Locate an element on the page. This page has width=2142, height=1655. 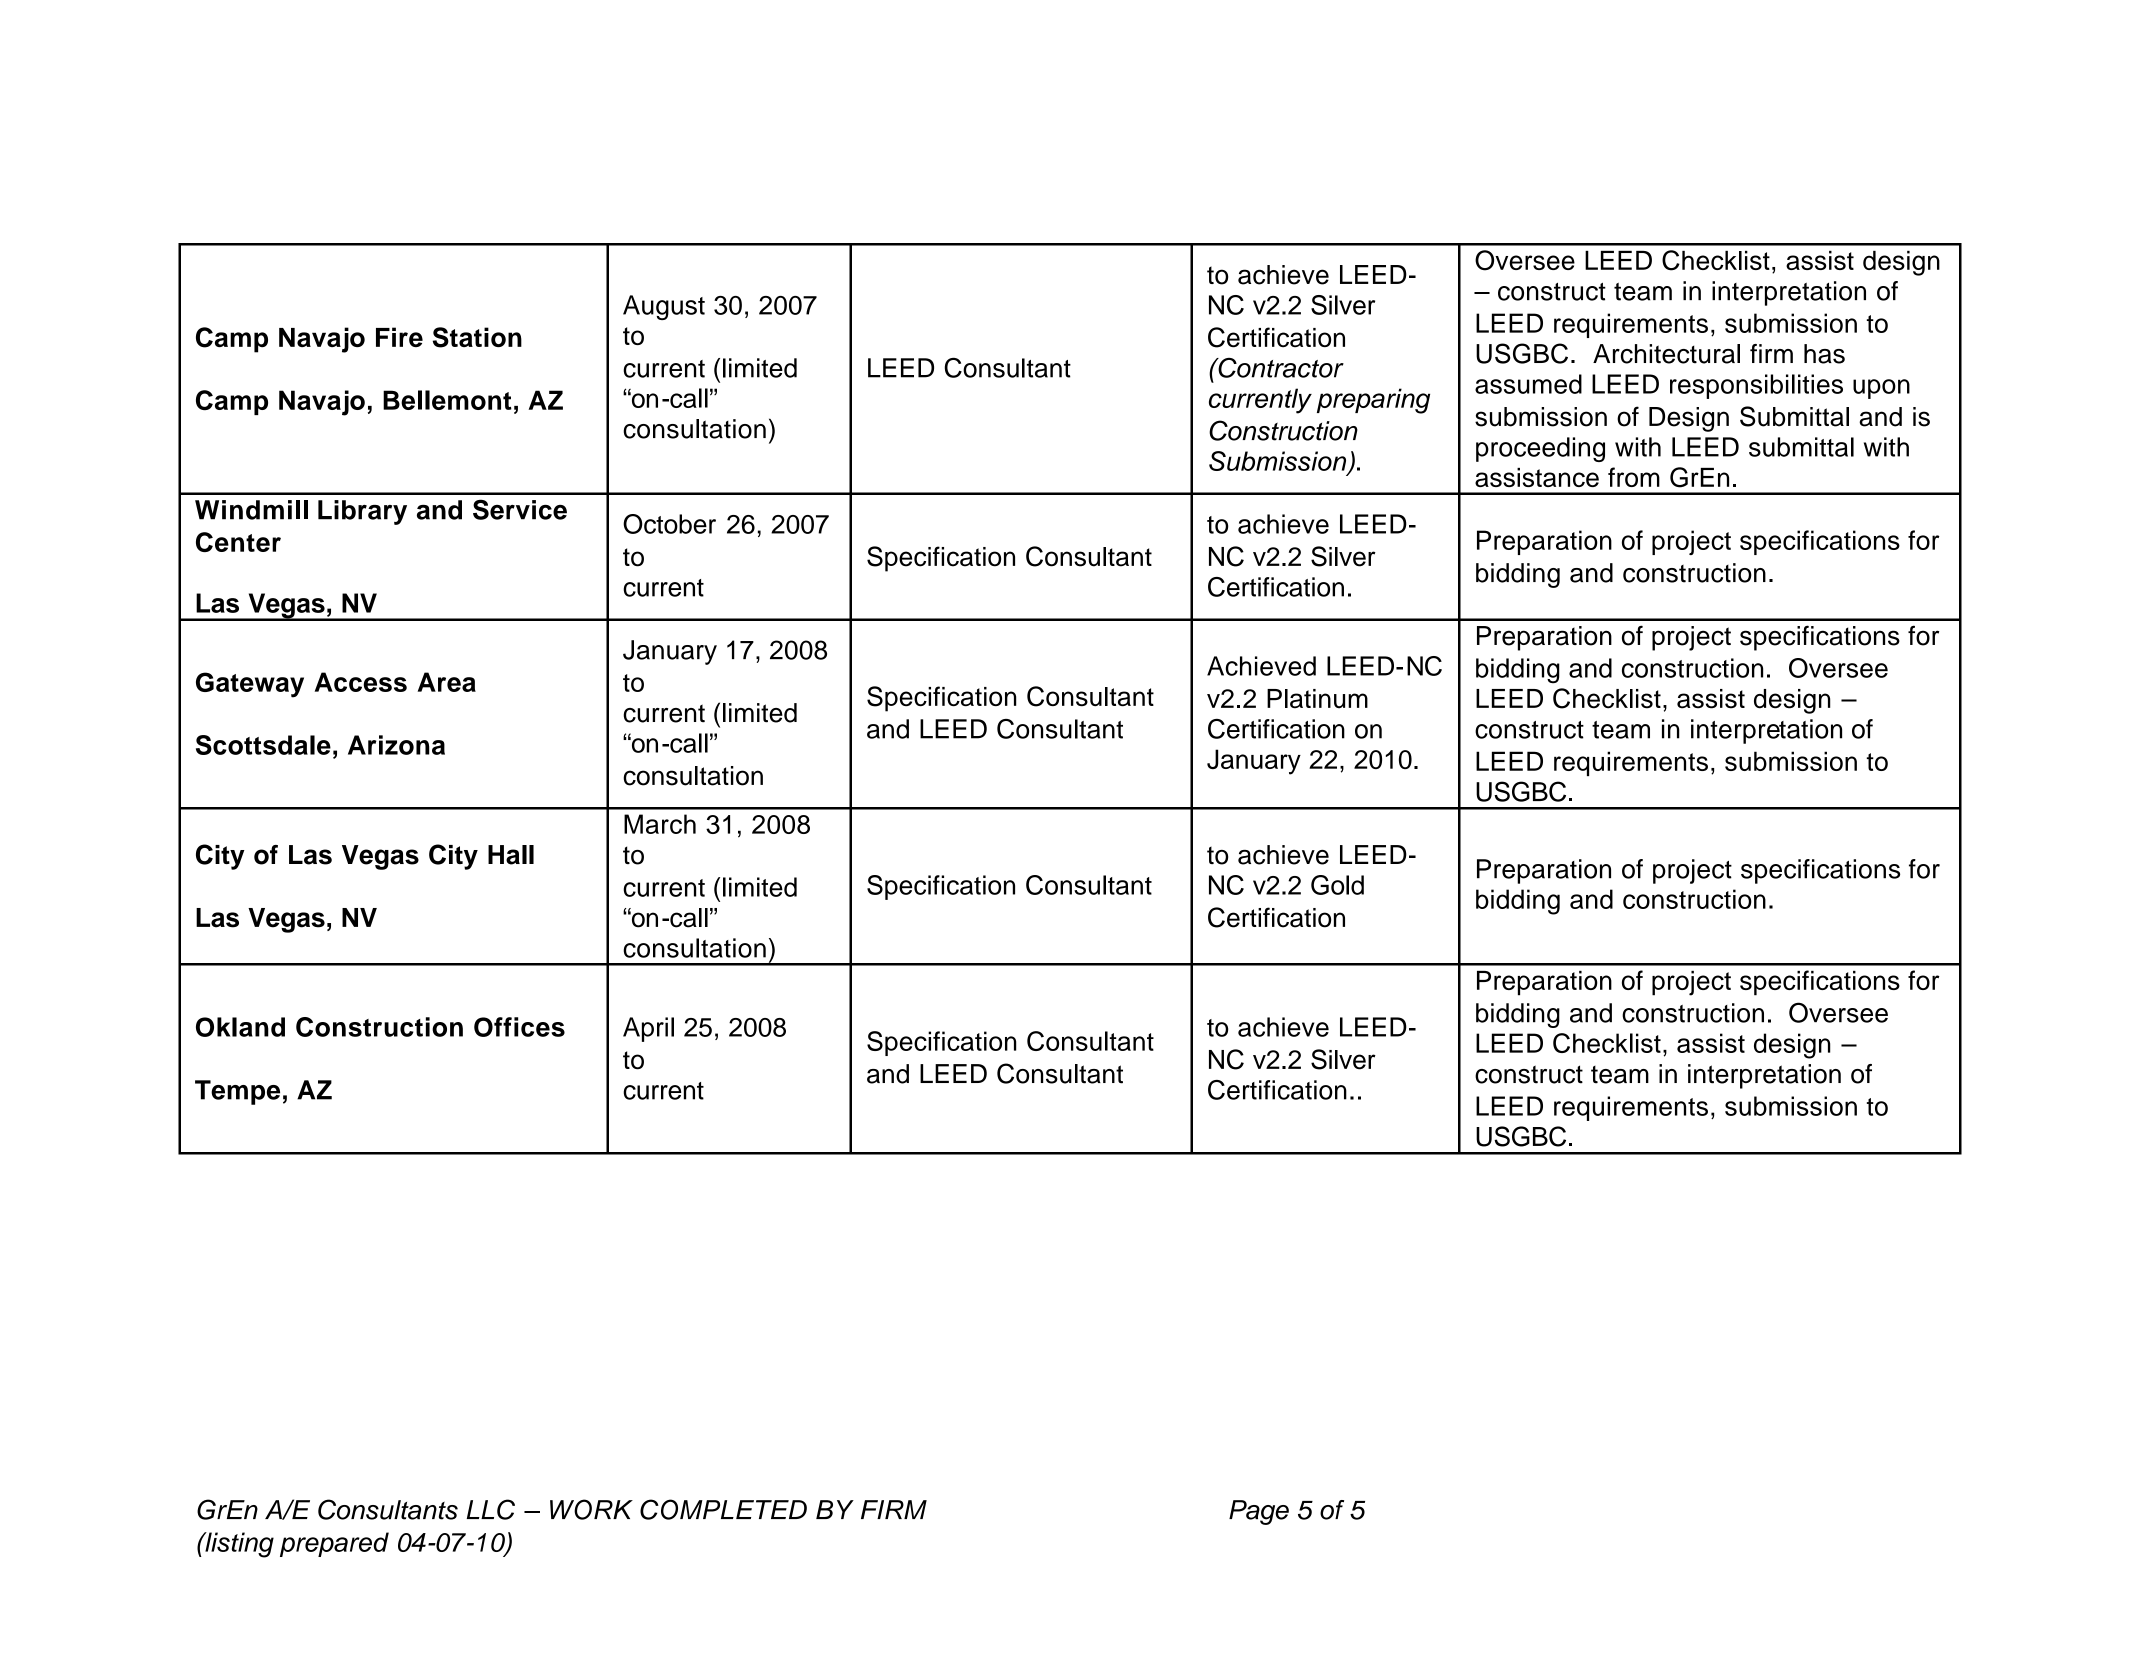
Hall is located at coordinates (511, 855).
